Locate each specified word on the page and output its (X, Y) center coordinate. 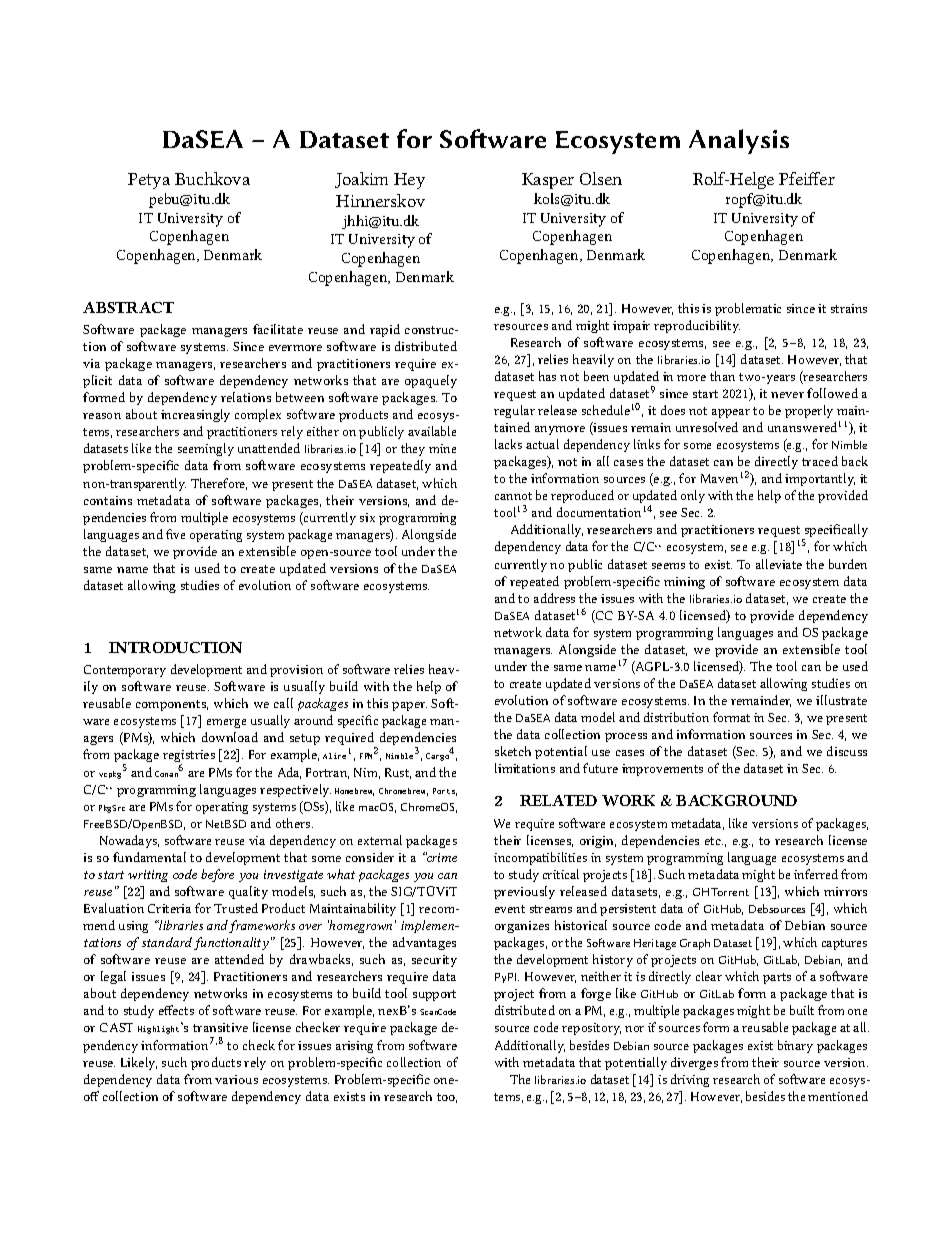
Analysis (739, 141)
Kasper (548, 181)
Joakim (361, 180)
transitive (220, 1027)
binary (795, 1046)
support (434, 995)
